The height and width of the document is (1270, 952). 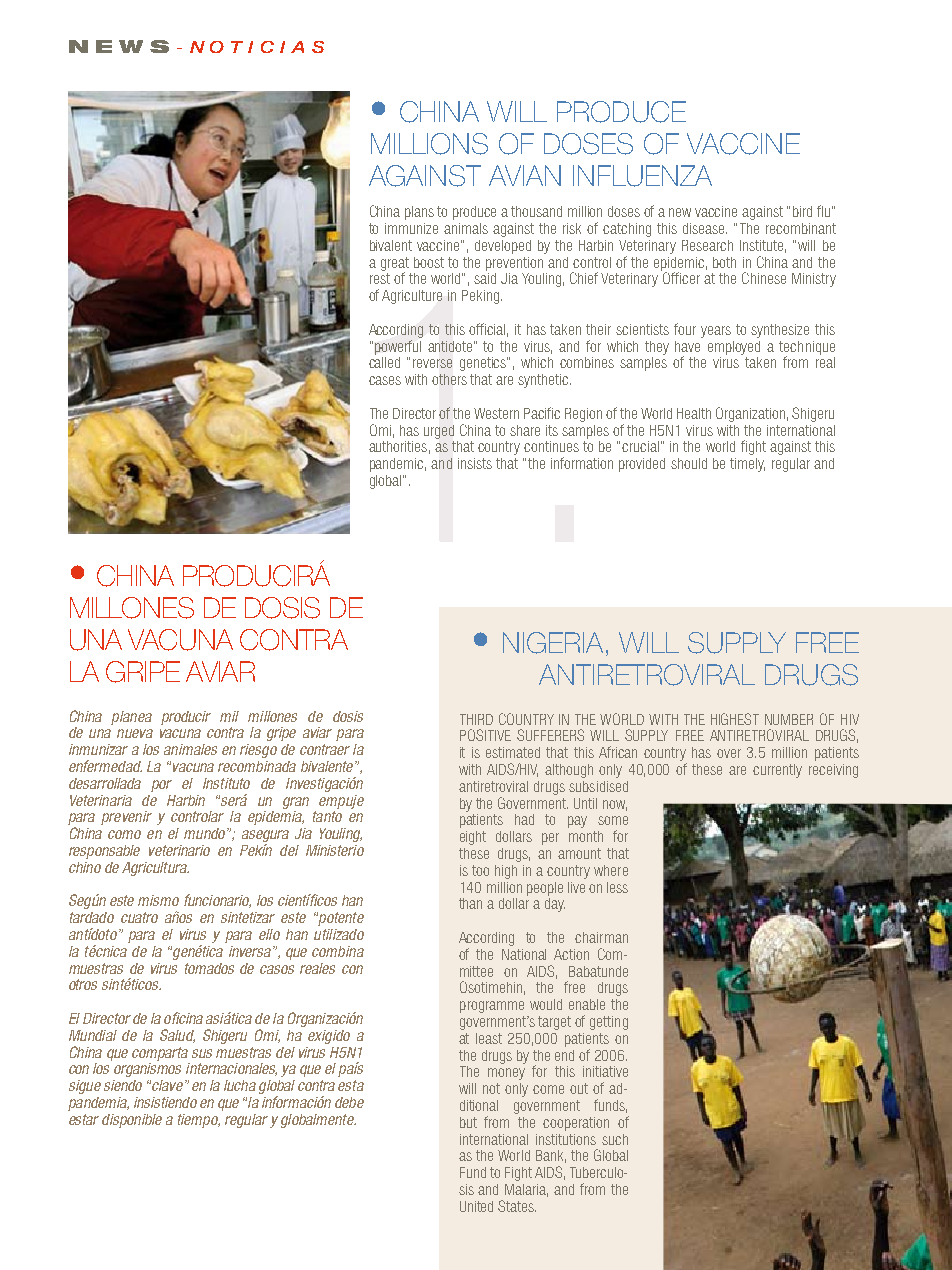 I want to click on currently, so click(x=777, y=771).
